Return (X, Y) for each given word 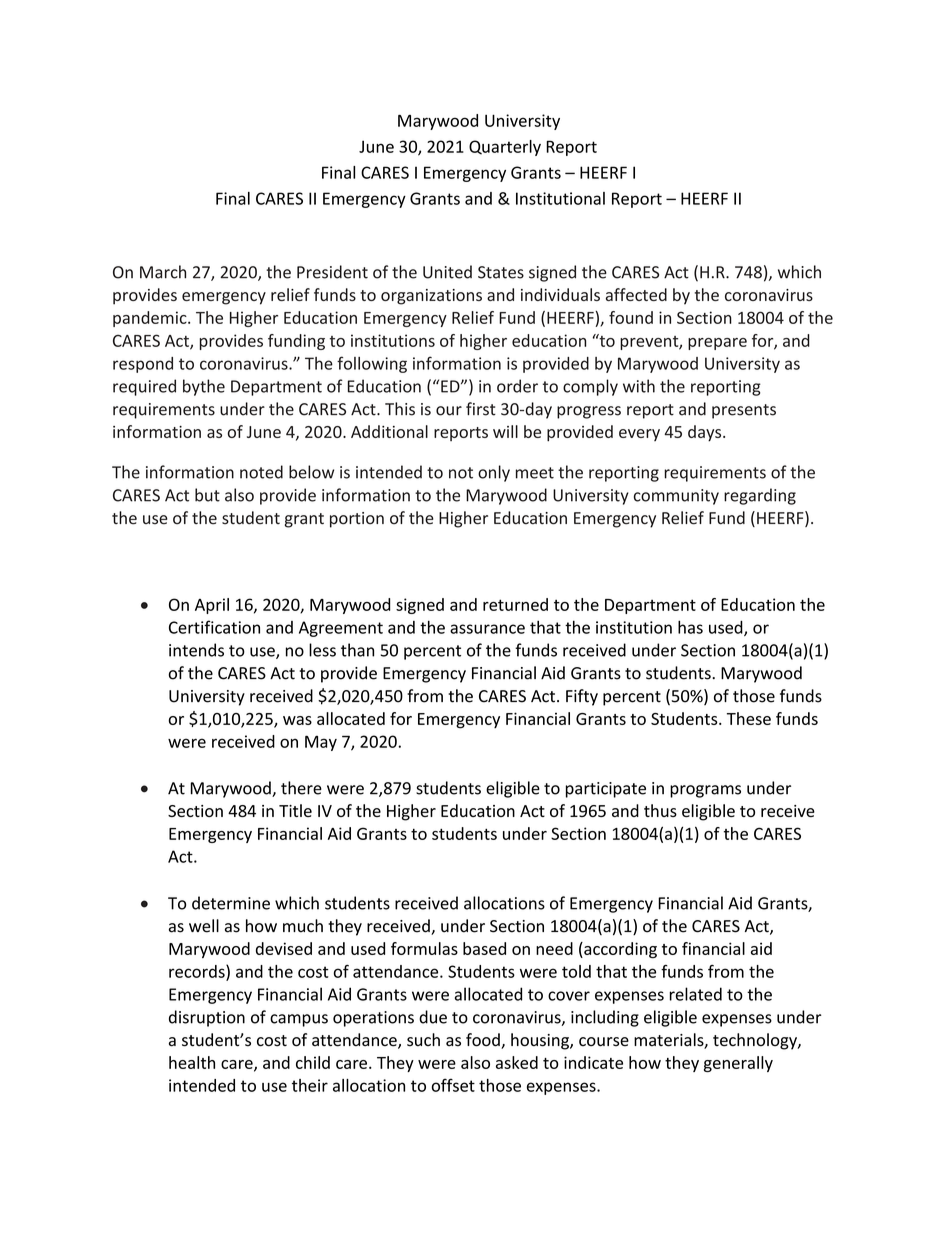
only (494, 473)
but (207, 495)
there (301, 788)
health (192, 1062)
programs (705, 791)
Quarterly (505, 148)
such (423, 1040)
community (676, 497)
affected (636, 294)
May (321, 743)
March (163, 272)
